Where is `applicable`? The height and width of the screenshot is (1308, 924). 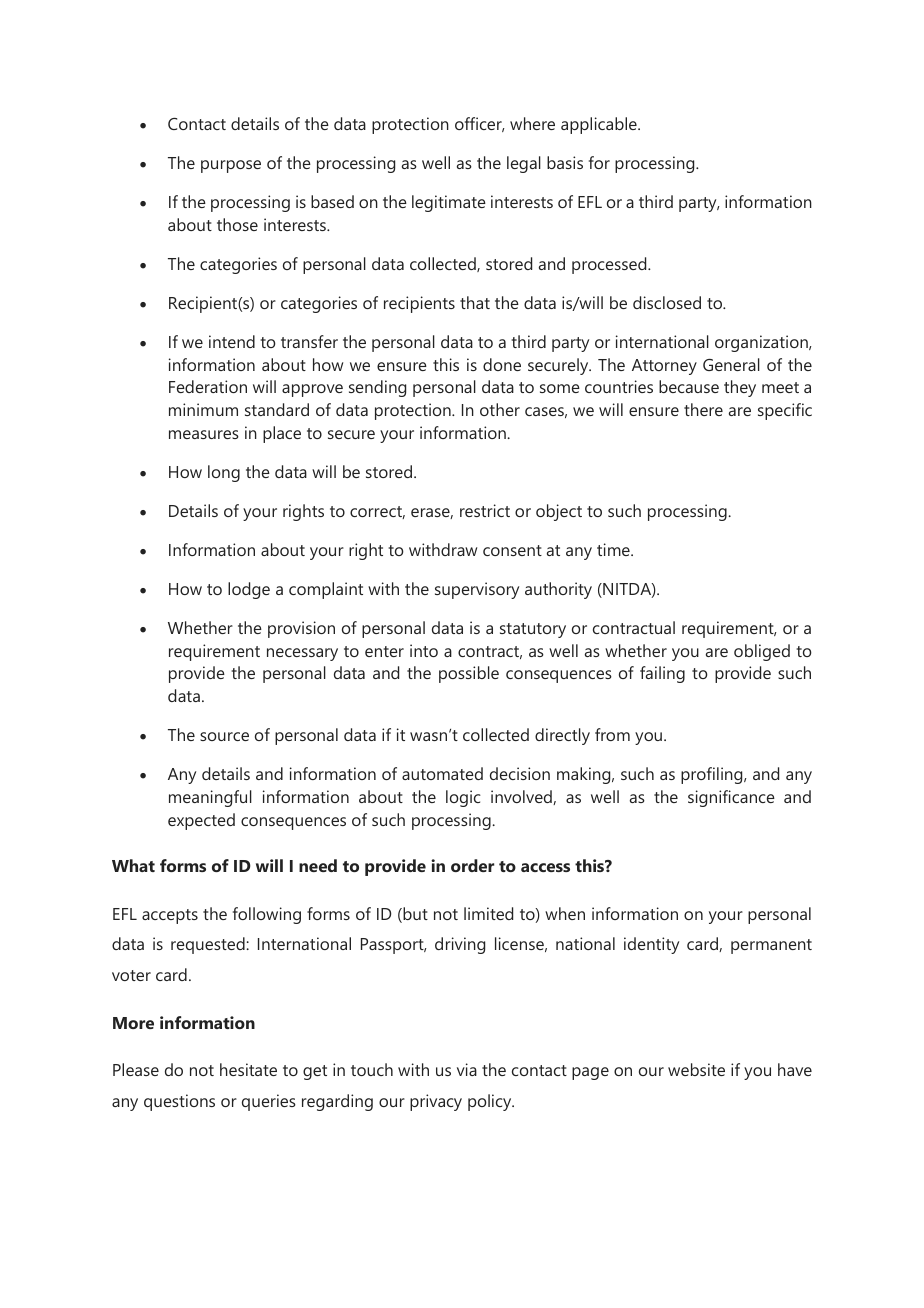 applicable is located at coordinates (600, 125).
